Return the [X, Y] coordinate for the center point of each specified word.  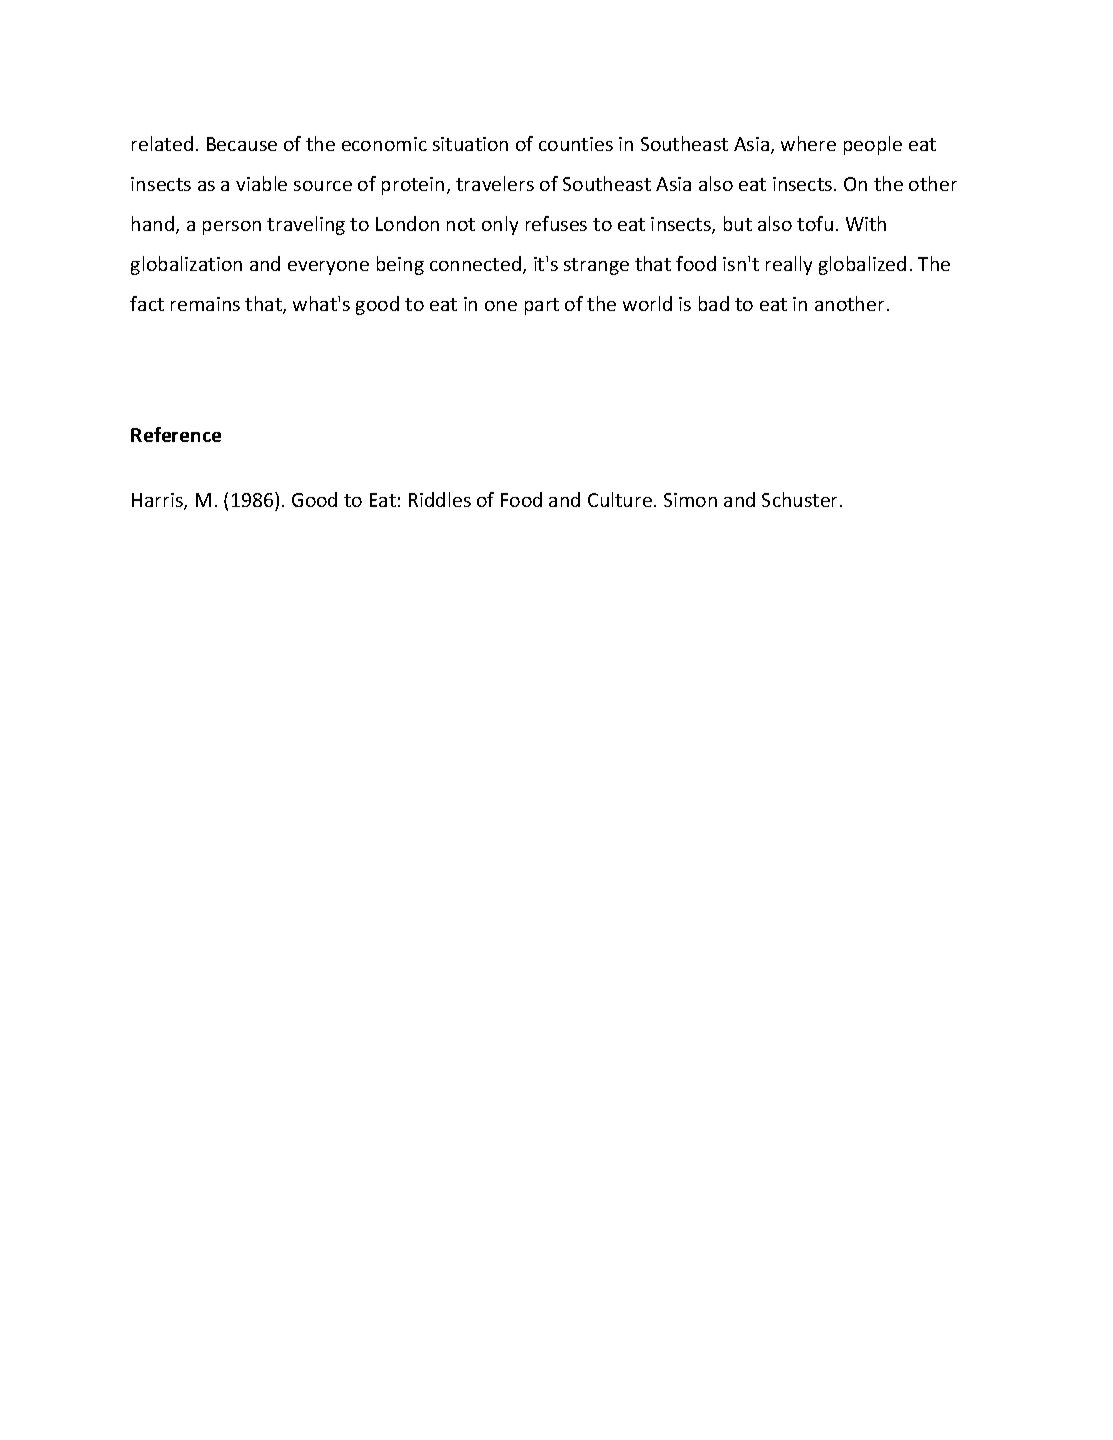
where [808, 143]
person [232, 228]
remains [205, 304]
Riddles [440, 499]
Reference [176, 434]
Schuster [801, 499]
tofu [815, 223]
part [542, 306]
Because [242, 144]
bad [714, 303]
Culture [620, 499]
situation [470, 144]
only [500, 225]
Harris [158, 501]
